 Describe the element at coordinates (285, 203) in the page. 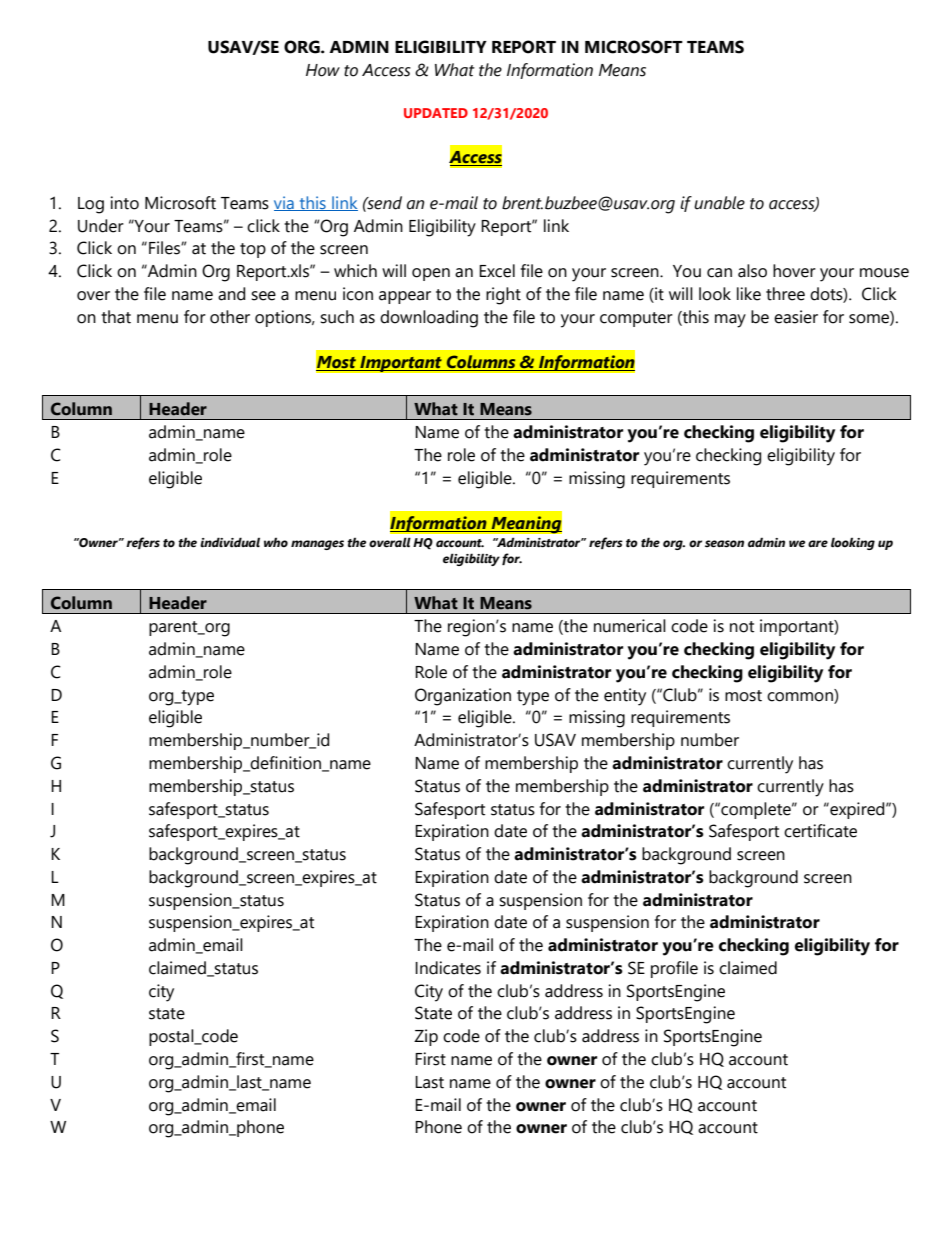

I see `via` at that location.
